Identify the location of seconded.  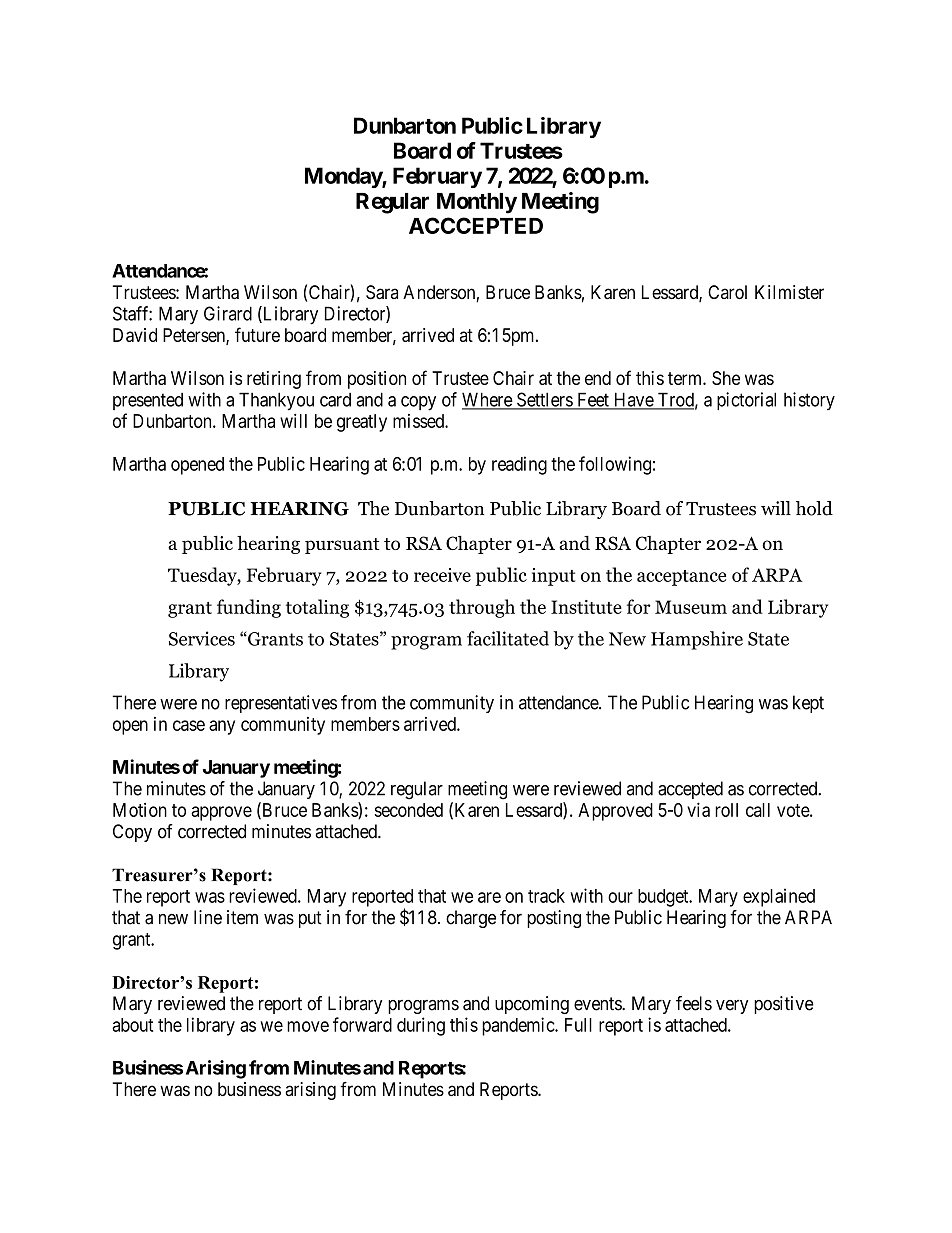
(408, 810).
